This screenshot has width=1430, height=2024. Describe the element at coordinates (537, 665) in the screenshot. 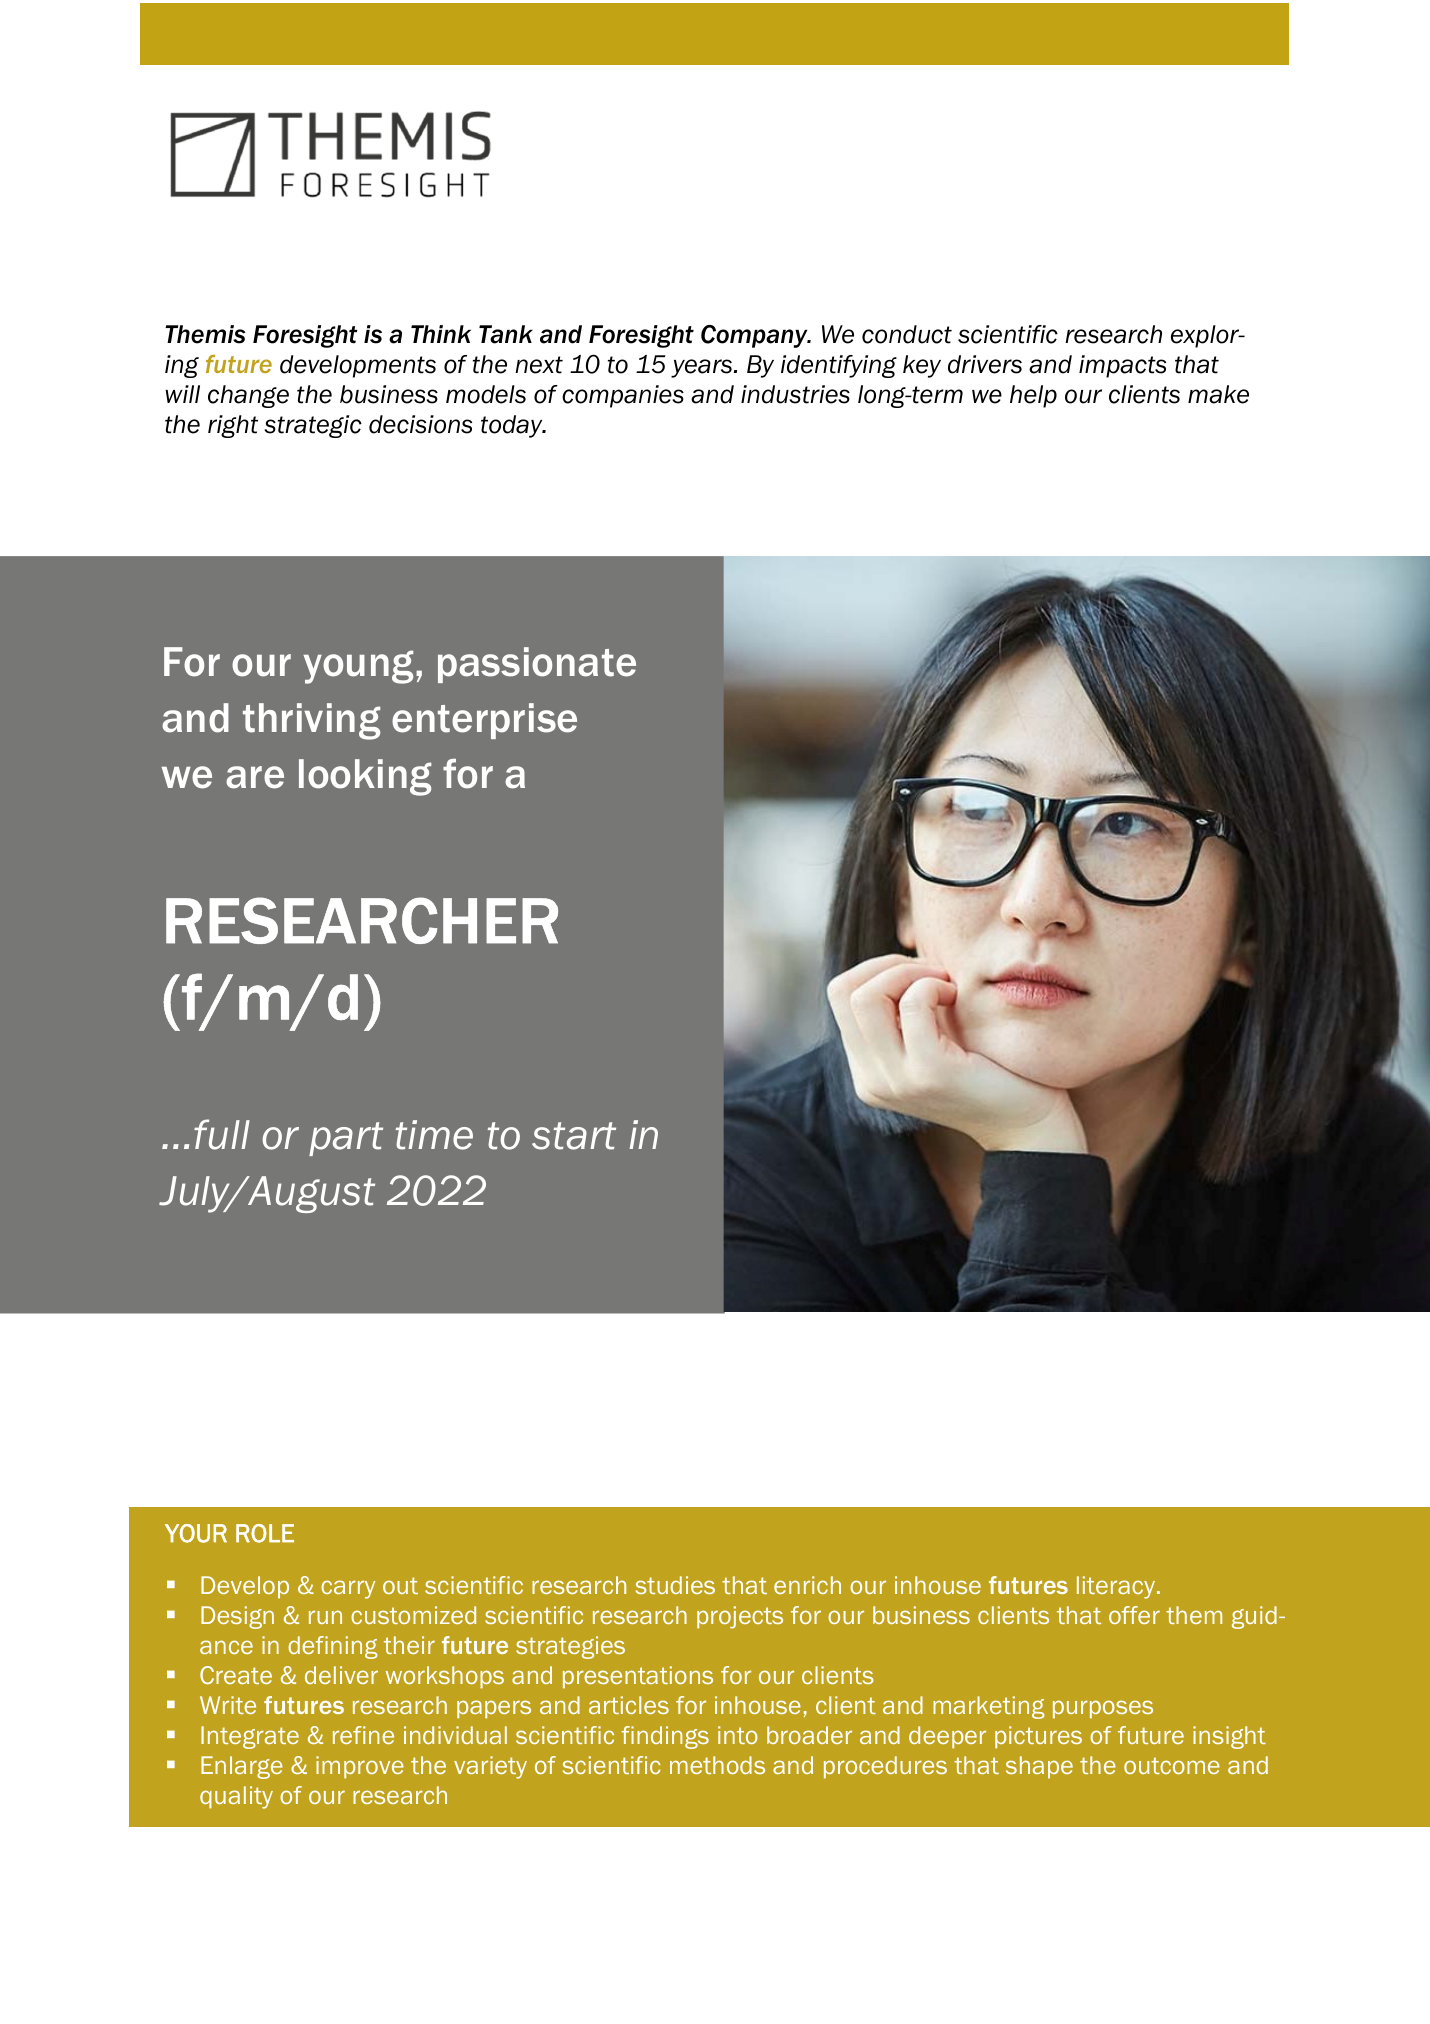

I see `passionate` at that location.
